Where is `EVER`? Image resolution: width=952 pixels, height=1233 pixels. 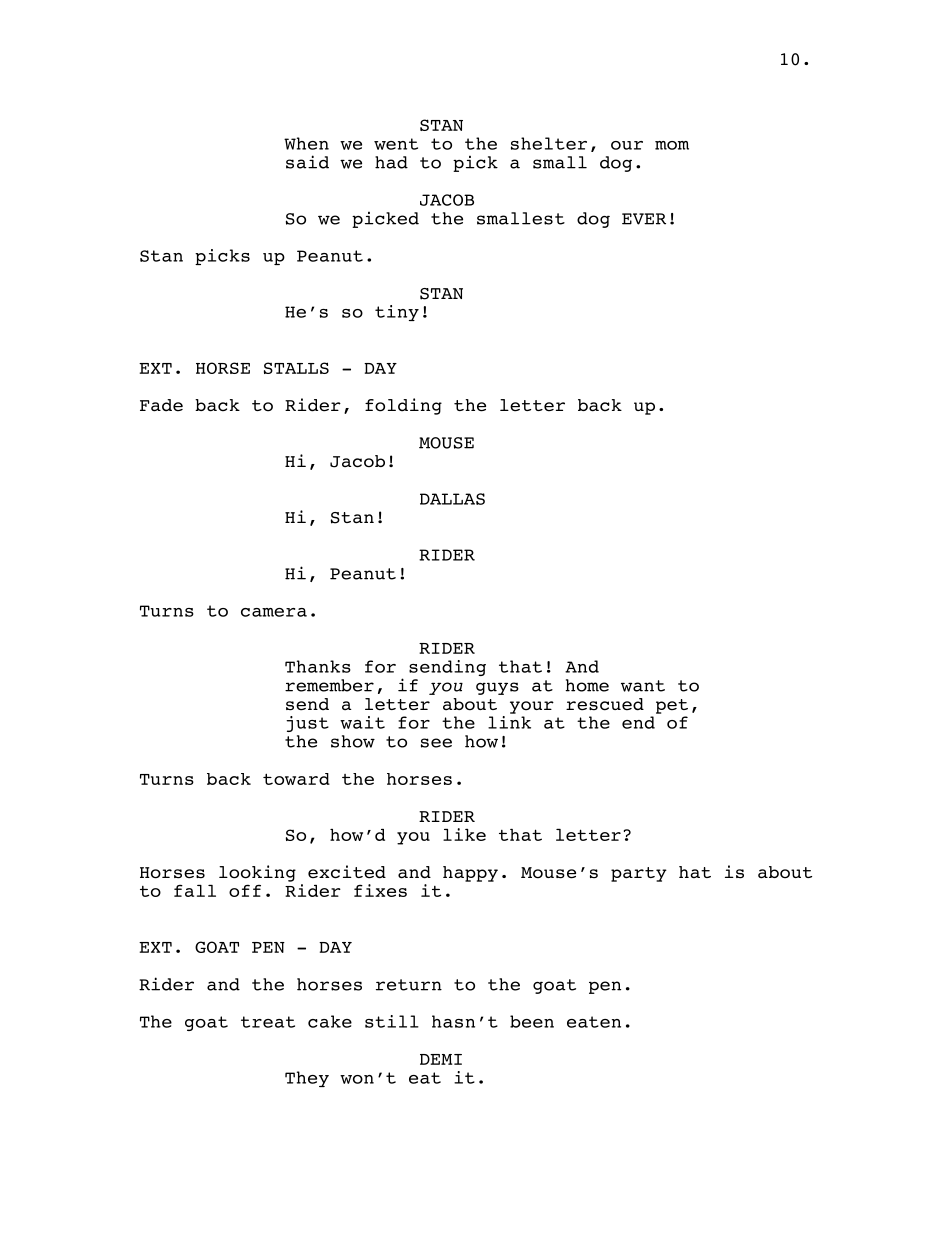
EVER is located at coordinates (644, 219).
